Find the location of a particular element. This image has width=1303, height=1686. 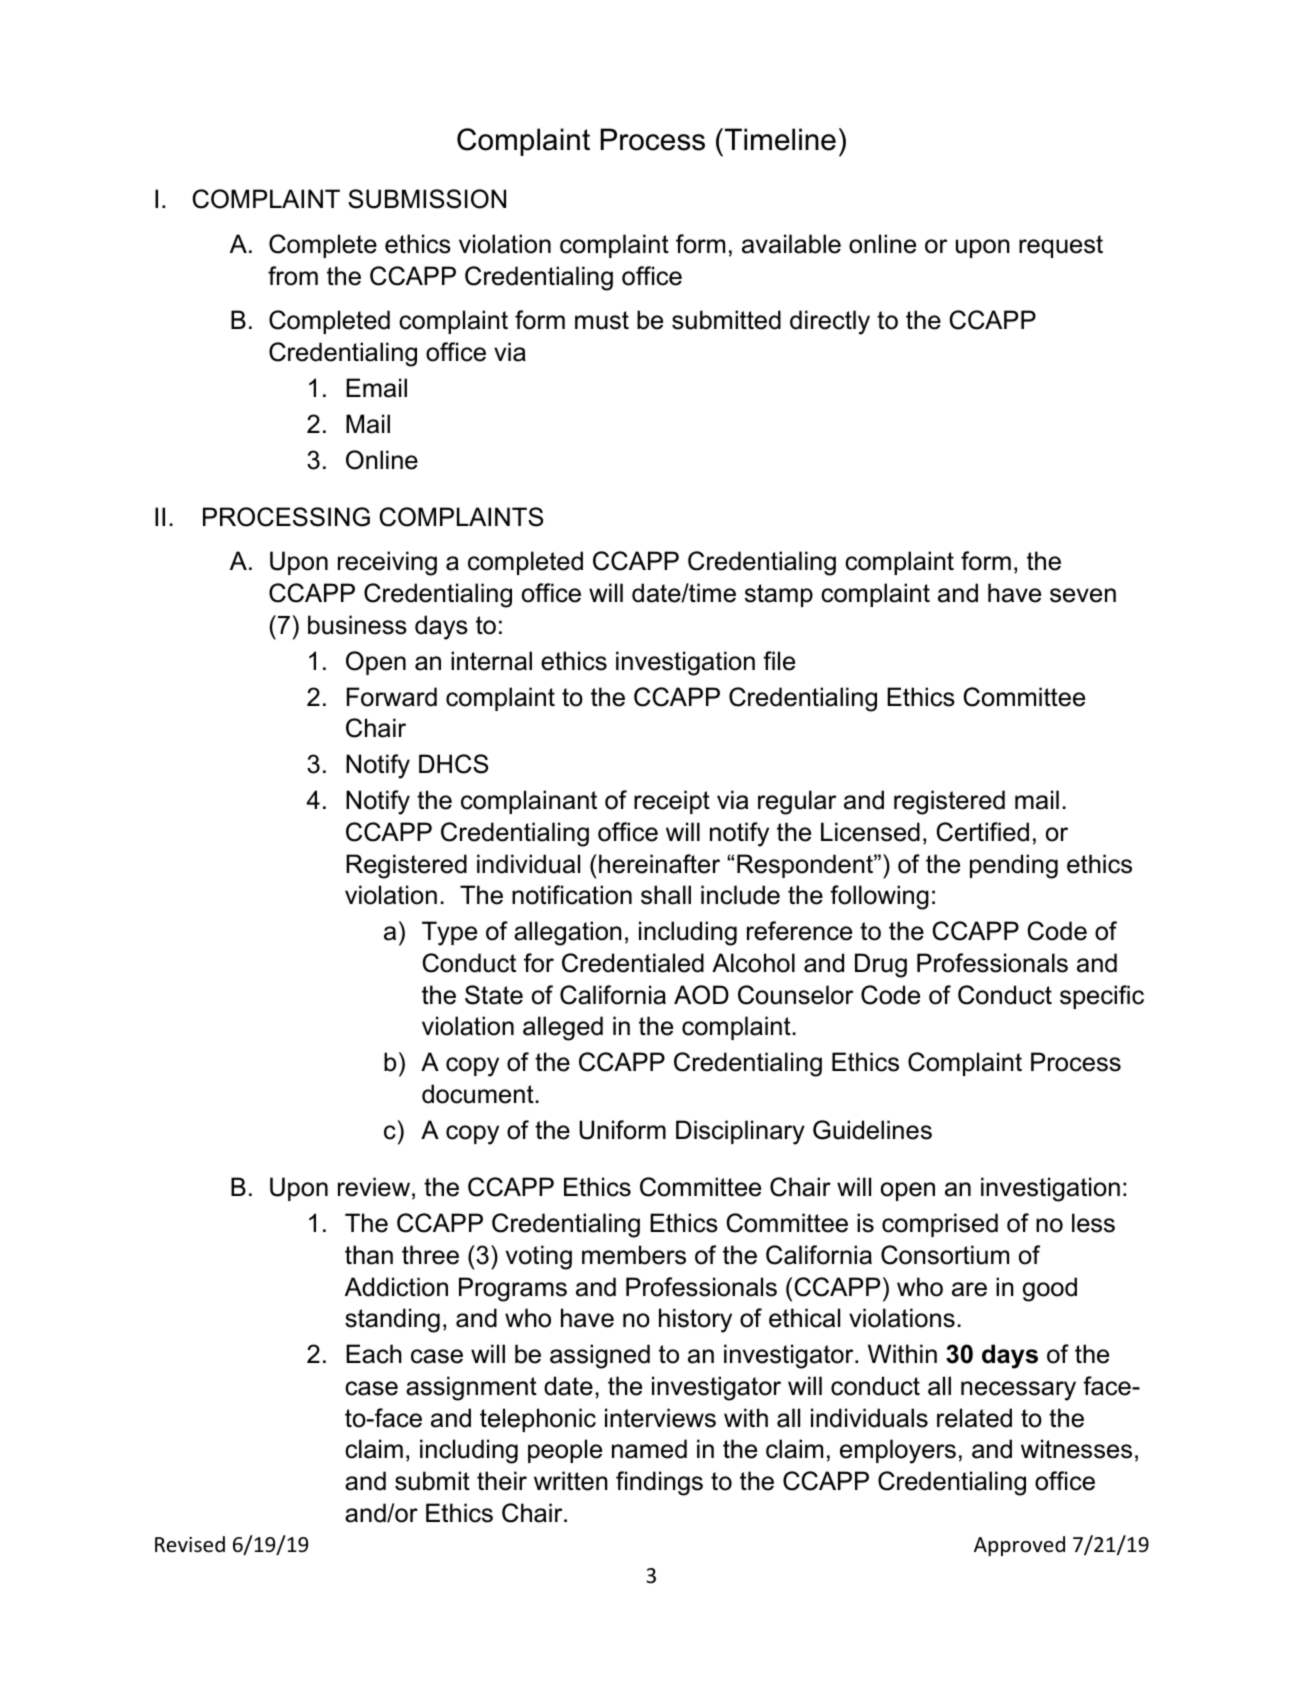

Approved is located at coordinates (1019, 1546).
